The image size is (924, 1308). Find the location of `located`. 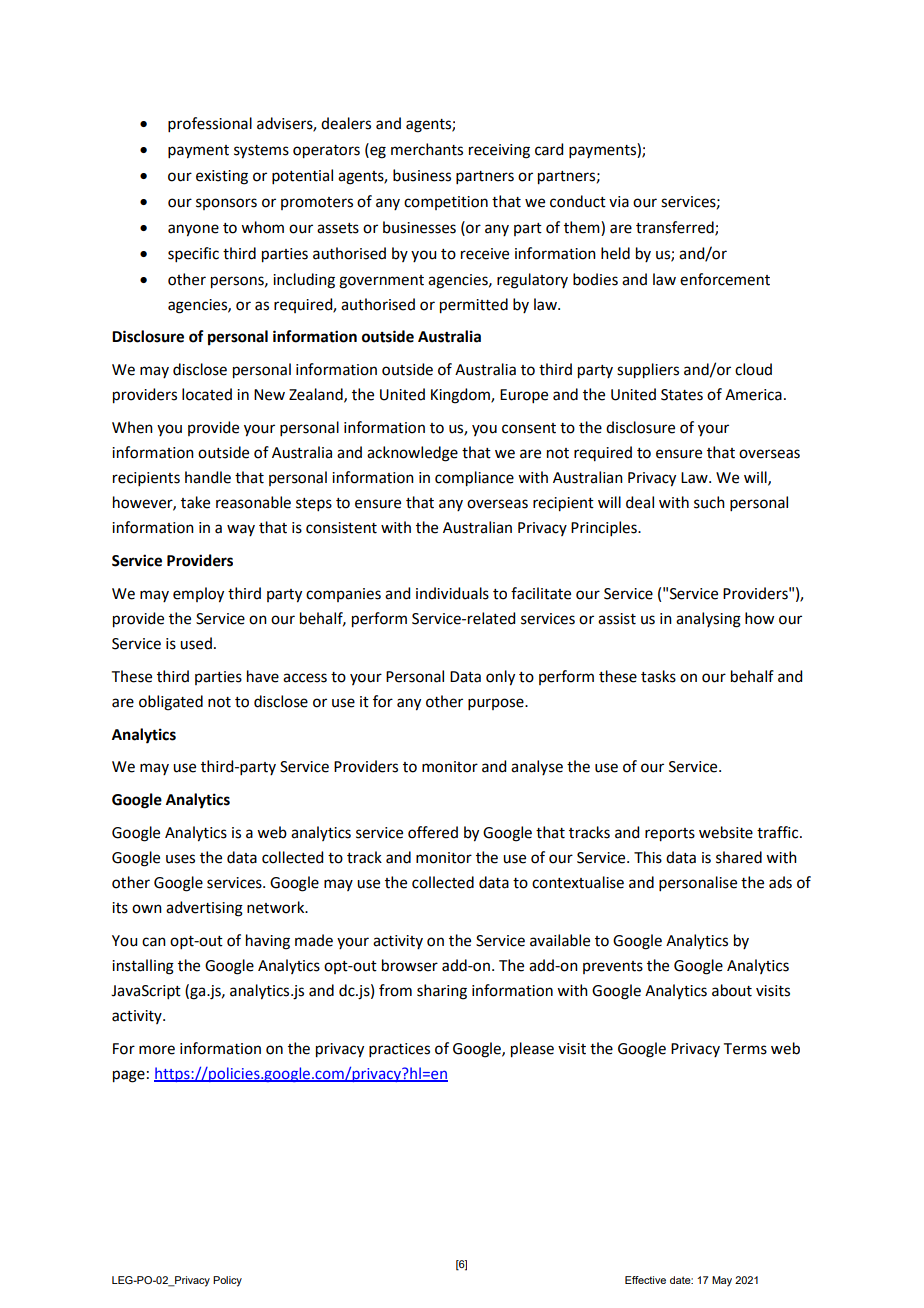

located is located at coordinates (207, 394).
